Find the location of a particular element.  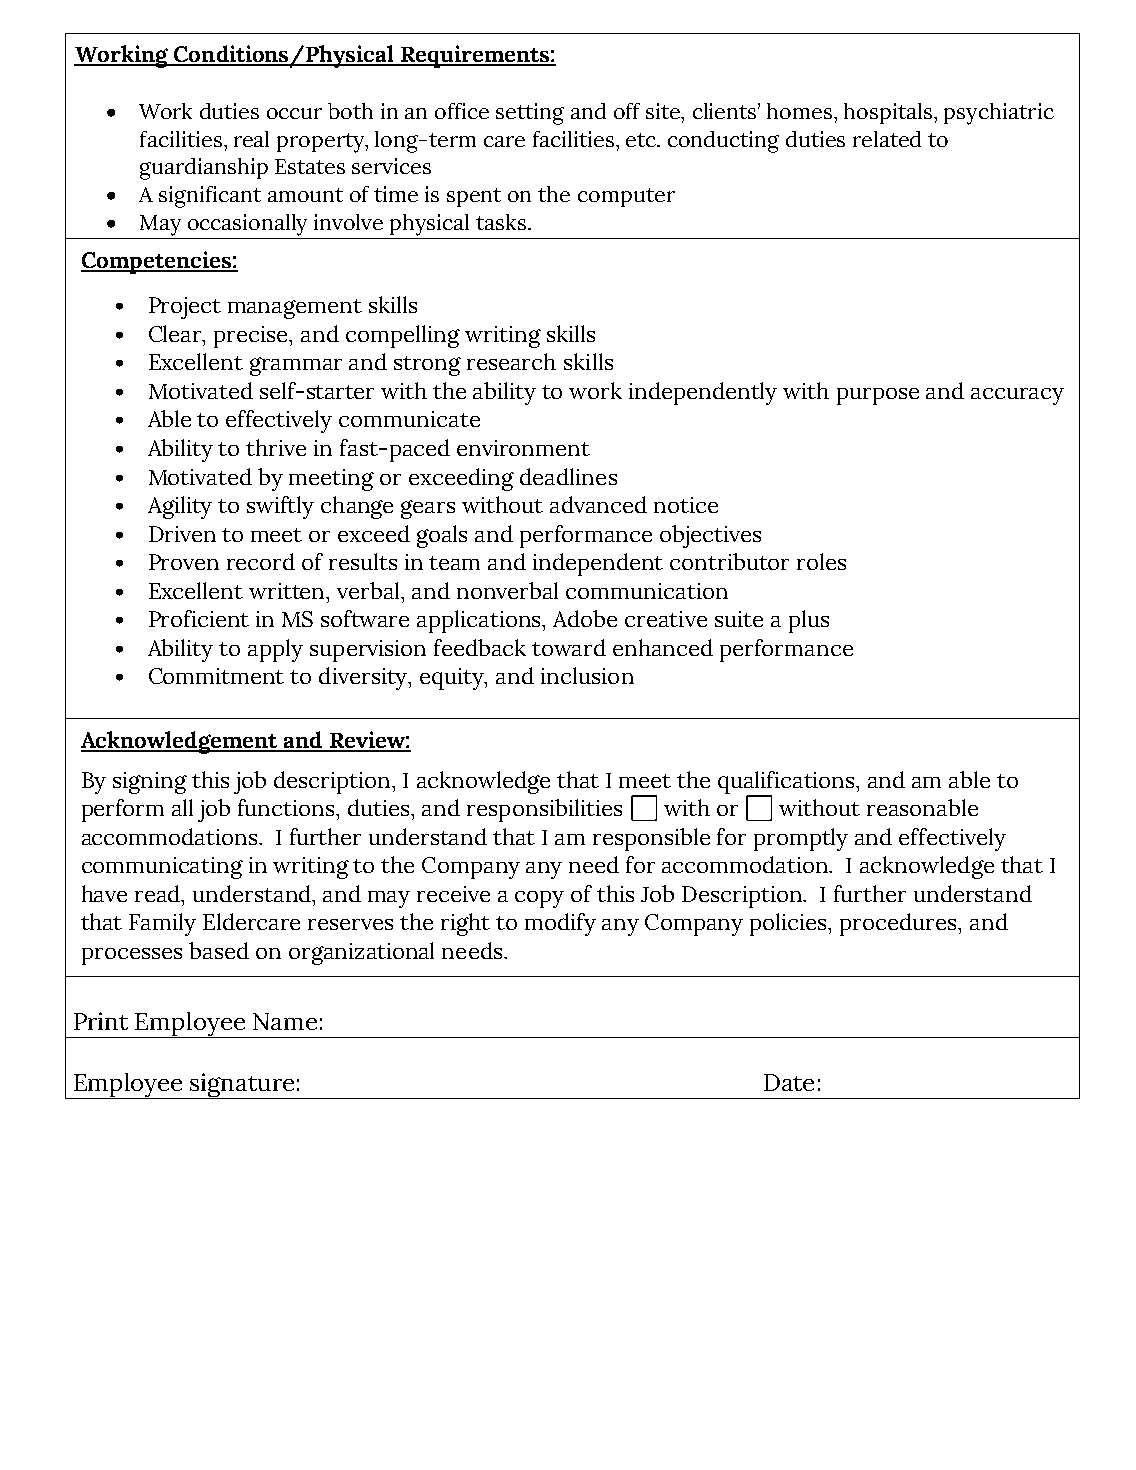

plus is located at coordinates (809, 621).
